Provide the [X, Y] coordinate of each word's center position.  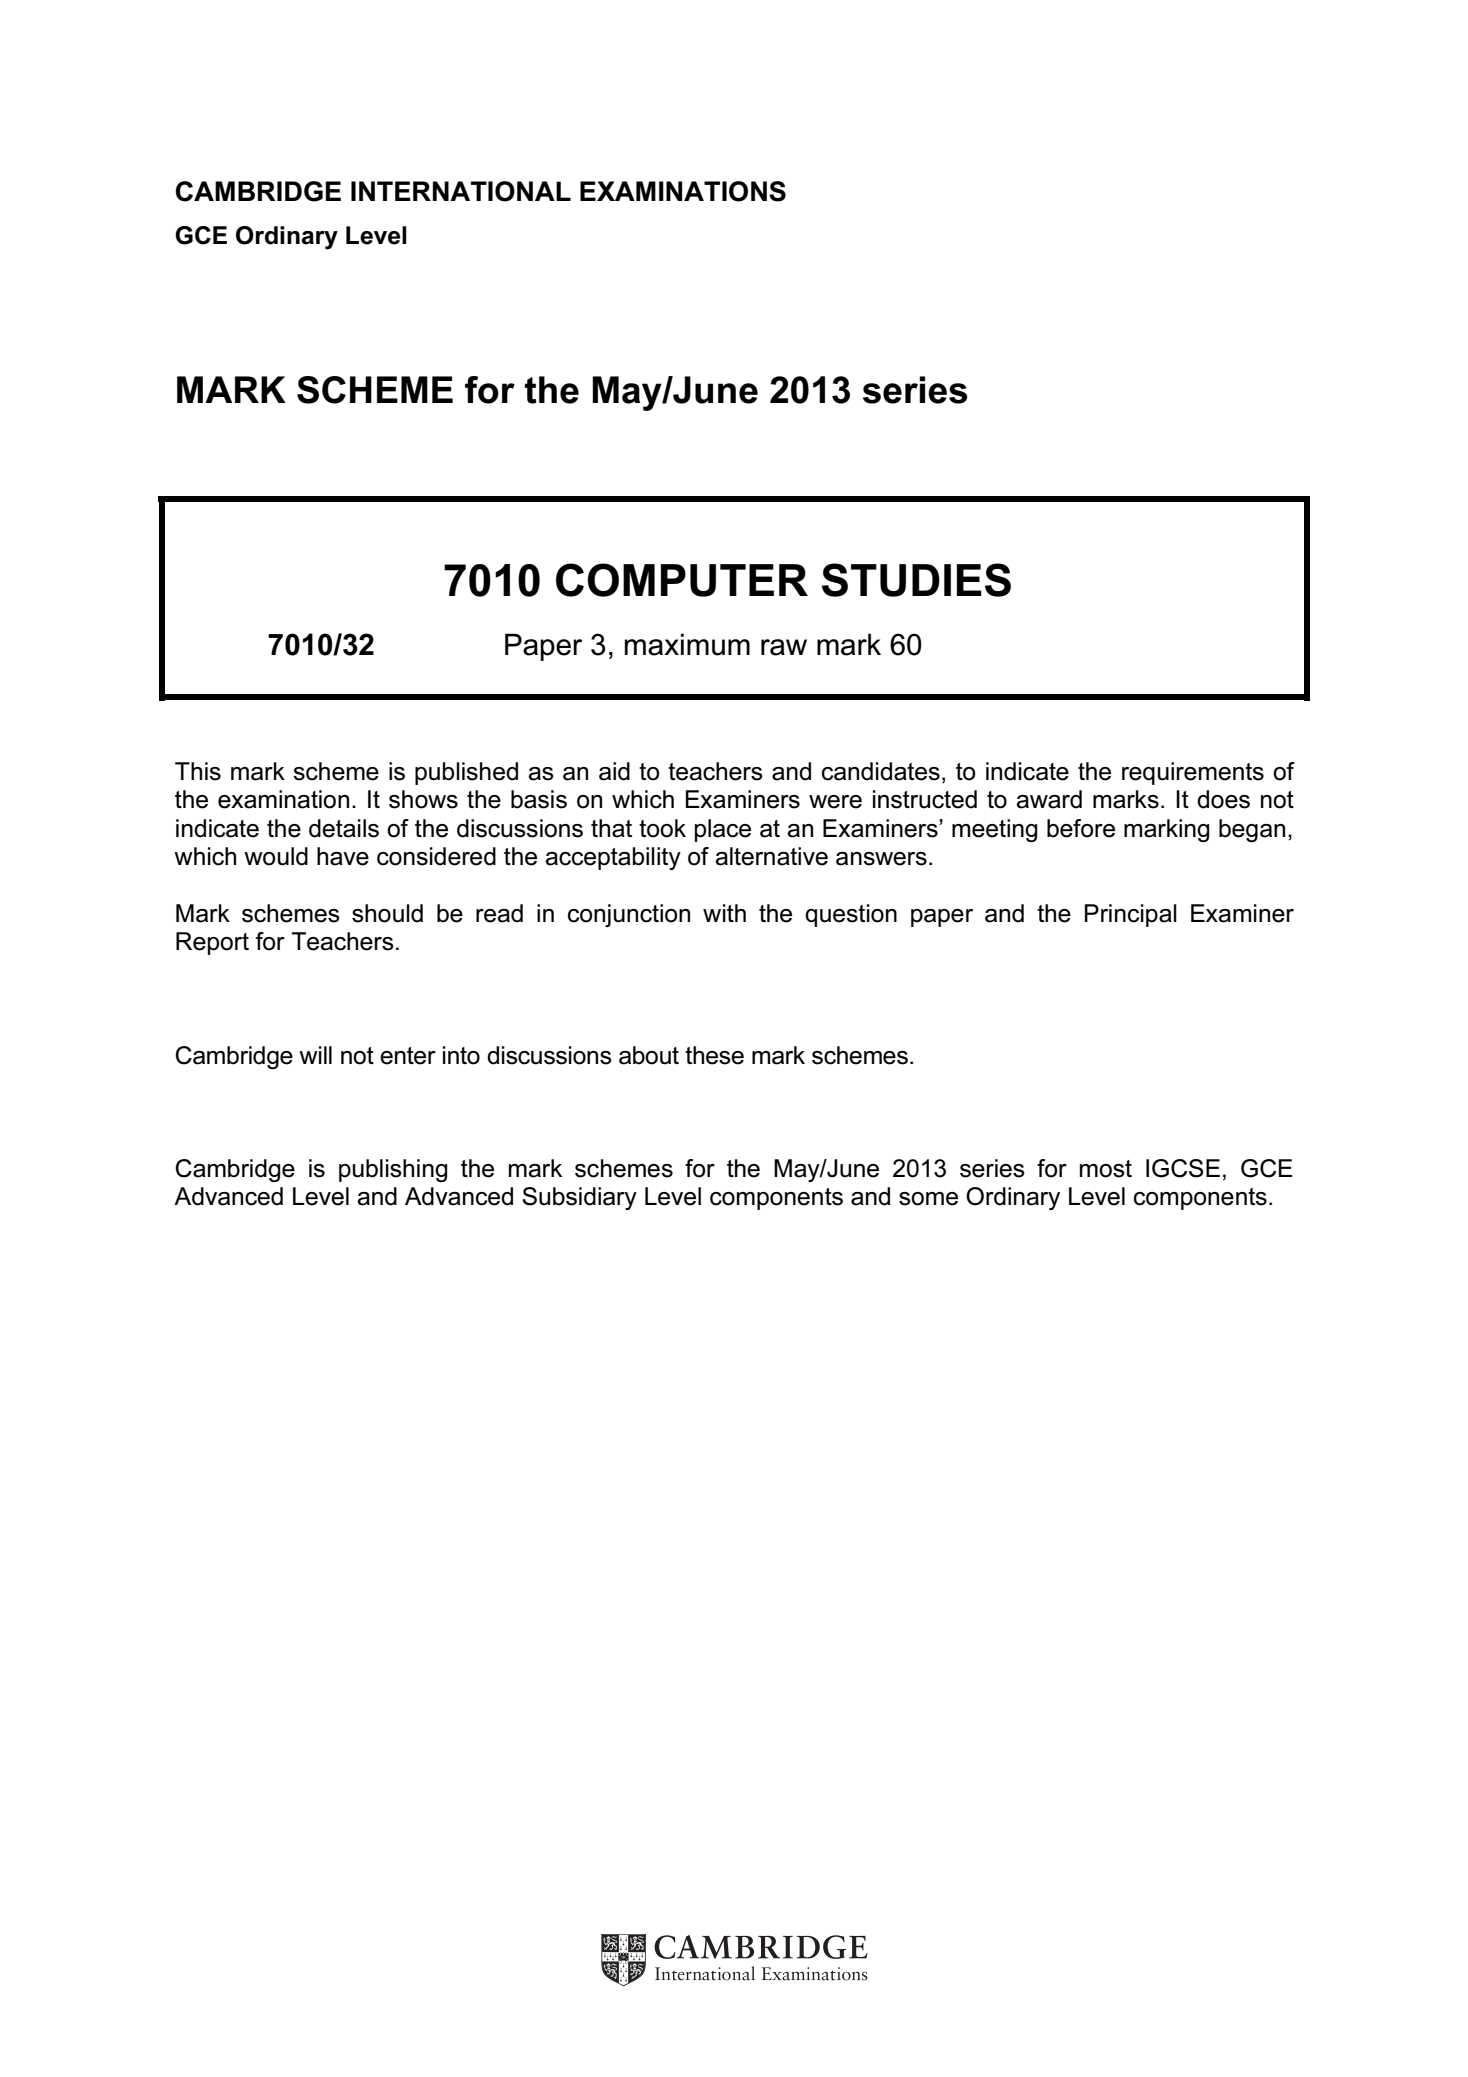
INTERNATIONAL [461, 191]
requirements [1193, 773]
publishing [393, 1170]
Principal [1131, 915]
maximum [687, 644]
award [1049, 799]
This [198, 771]
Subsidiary [579, 1198]
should [387, 913]
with [724, 913]
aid [614, 771]
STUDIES [916, 580]
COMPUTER [682, 580]
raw [784, 647]
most [1106, 1169]
